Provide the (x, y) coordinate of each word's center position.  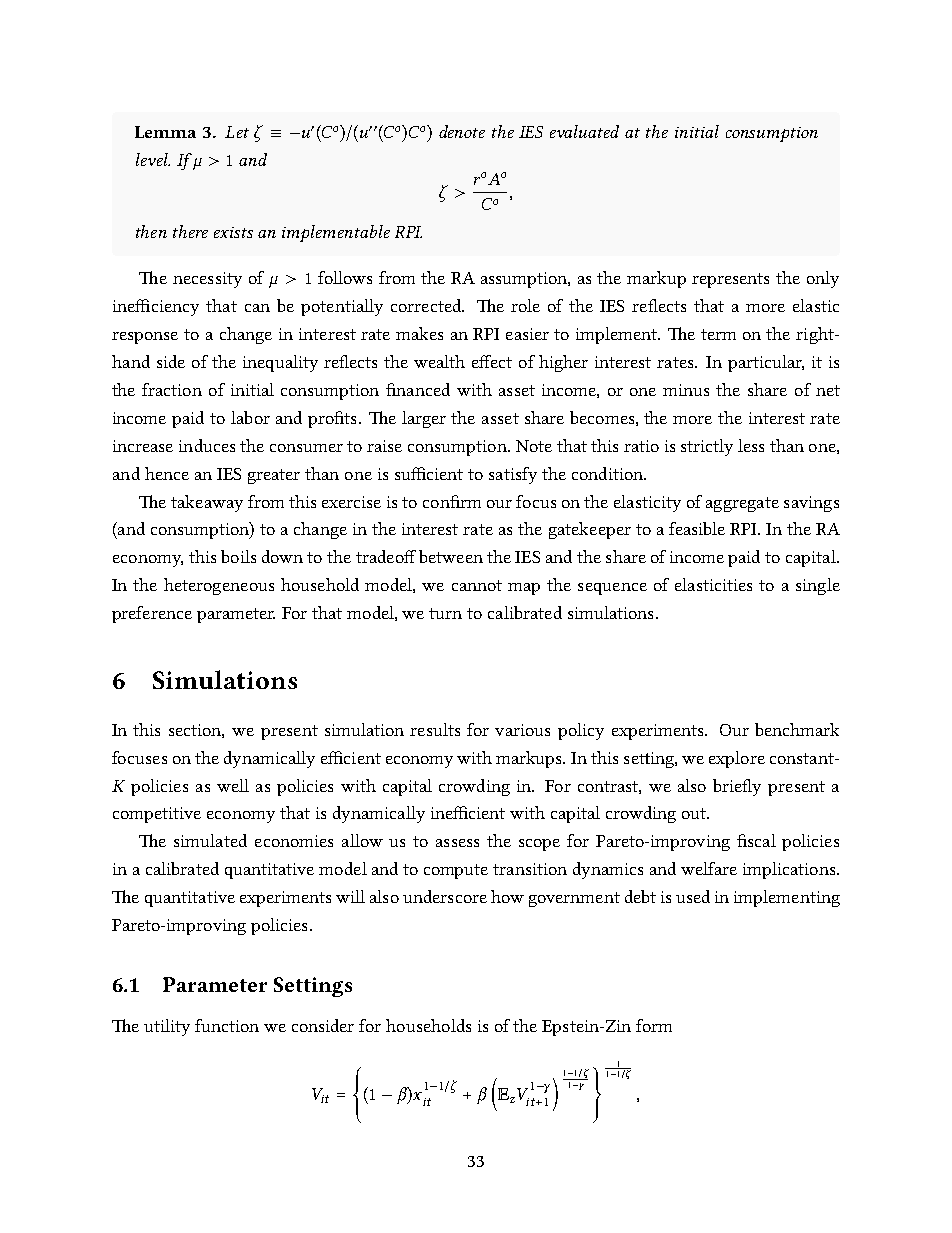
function (227, 1025)
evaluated (584, 131)
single (818, 586)
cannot (477, 585)
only (823, 279)
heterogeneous (219, 586)
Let (237, 132)
